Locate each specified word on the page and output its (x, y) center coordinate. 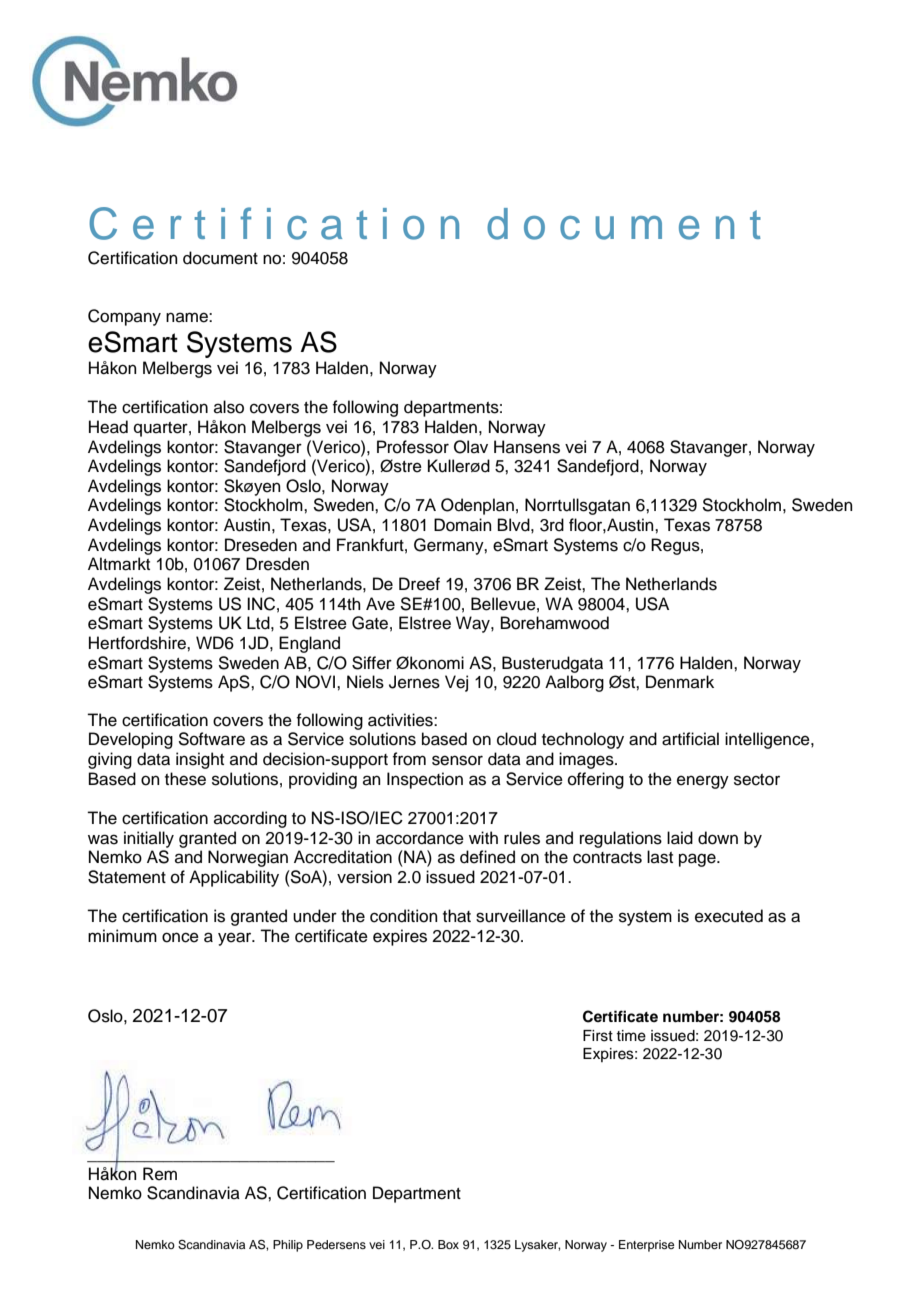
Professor (413, 447)
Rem (160, 1174)
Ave (380, 604)
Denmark (680, 682)
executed (729, 916)
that (457, 916)
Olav (471, 447)
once (180, 937)
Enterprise (646, 1246)
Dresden (277, 564)
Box (448, 1244)
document (220, 258)
